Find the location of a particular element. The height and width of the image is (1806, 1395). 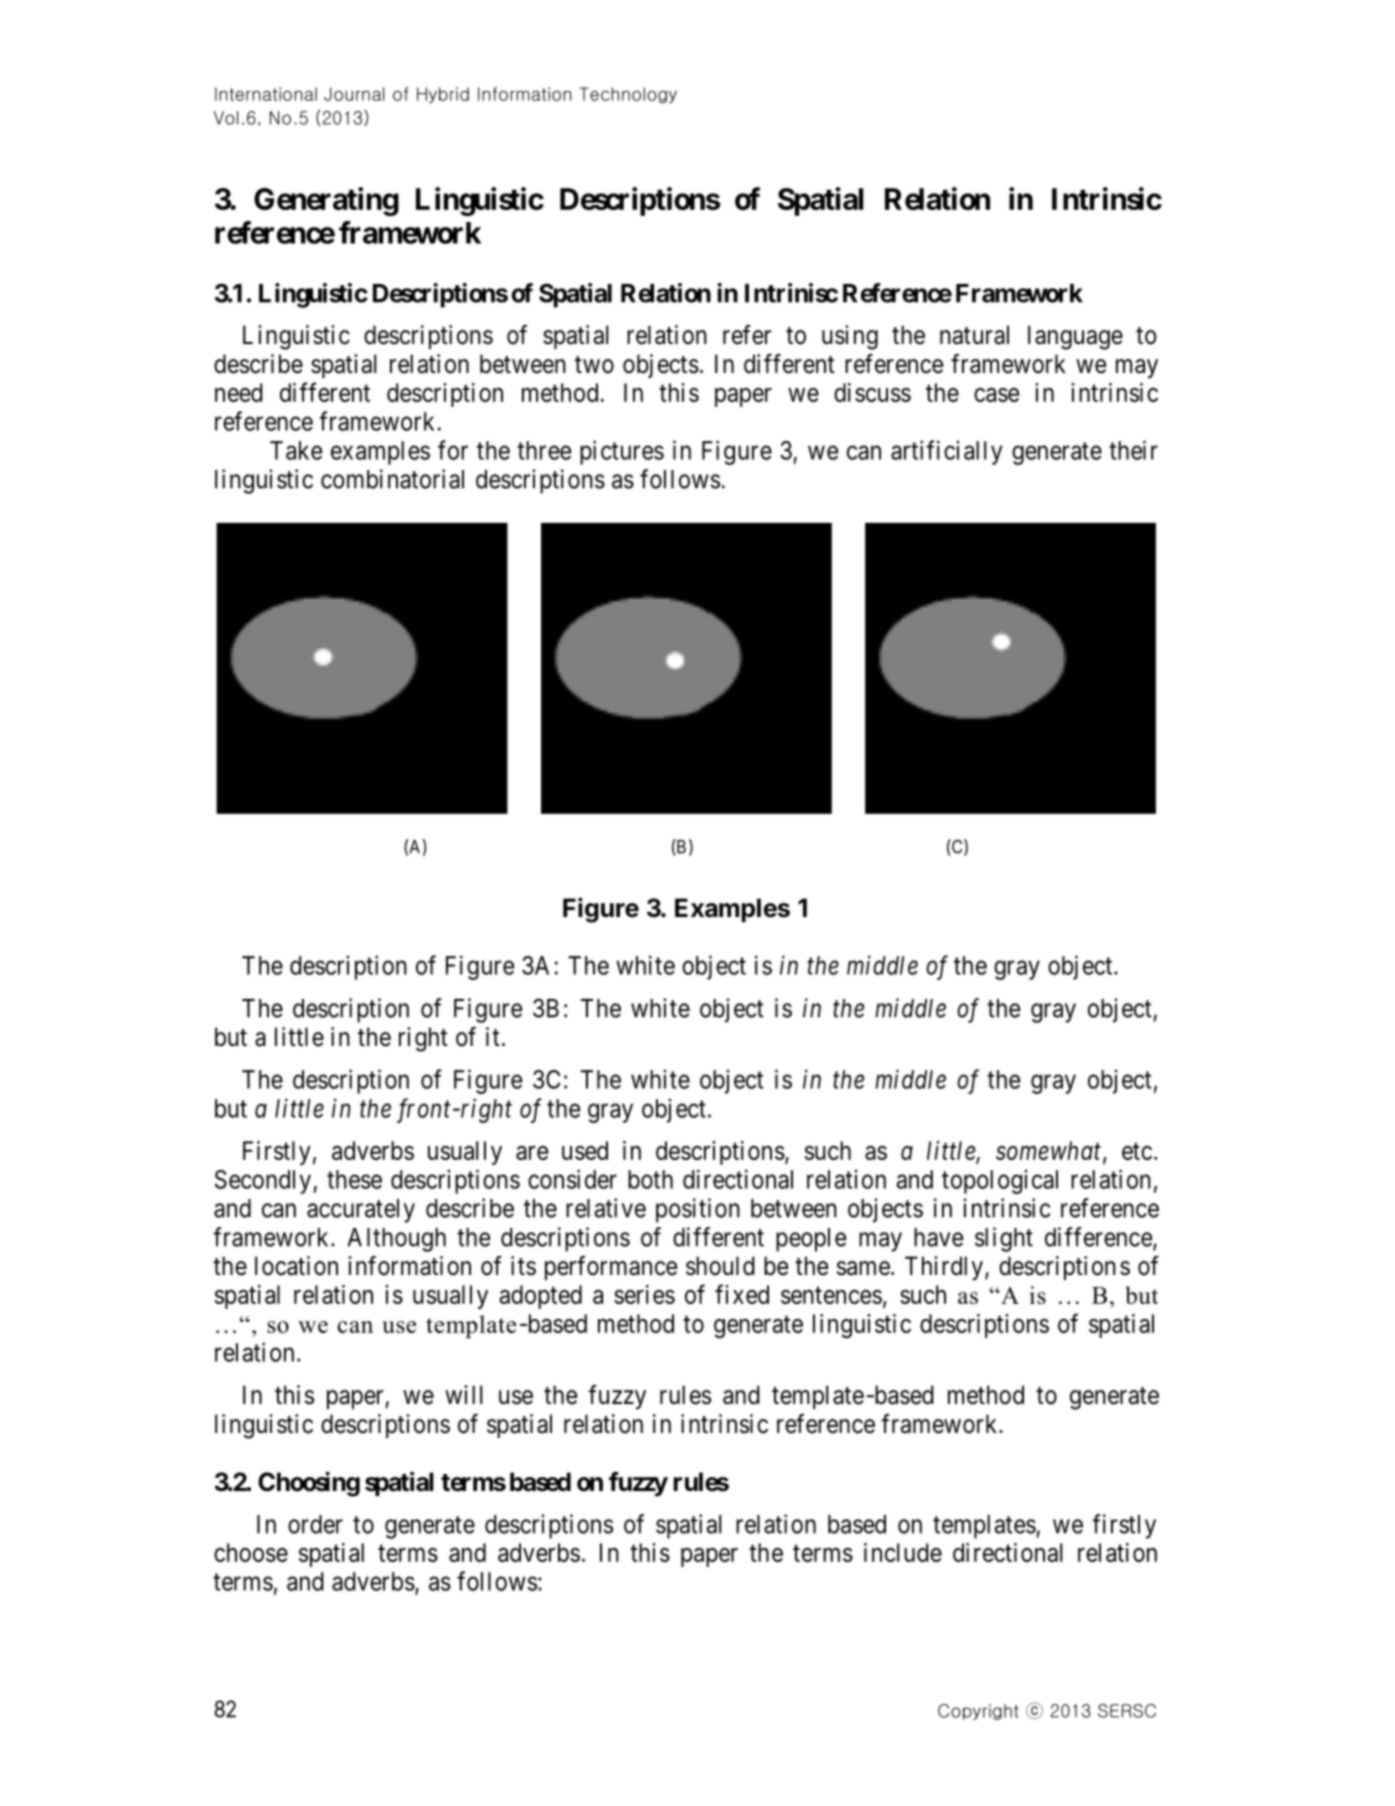

pictures is located at coordinates (622, 452).
